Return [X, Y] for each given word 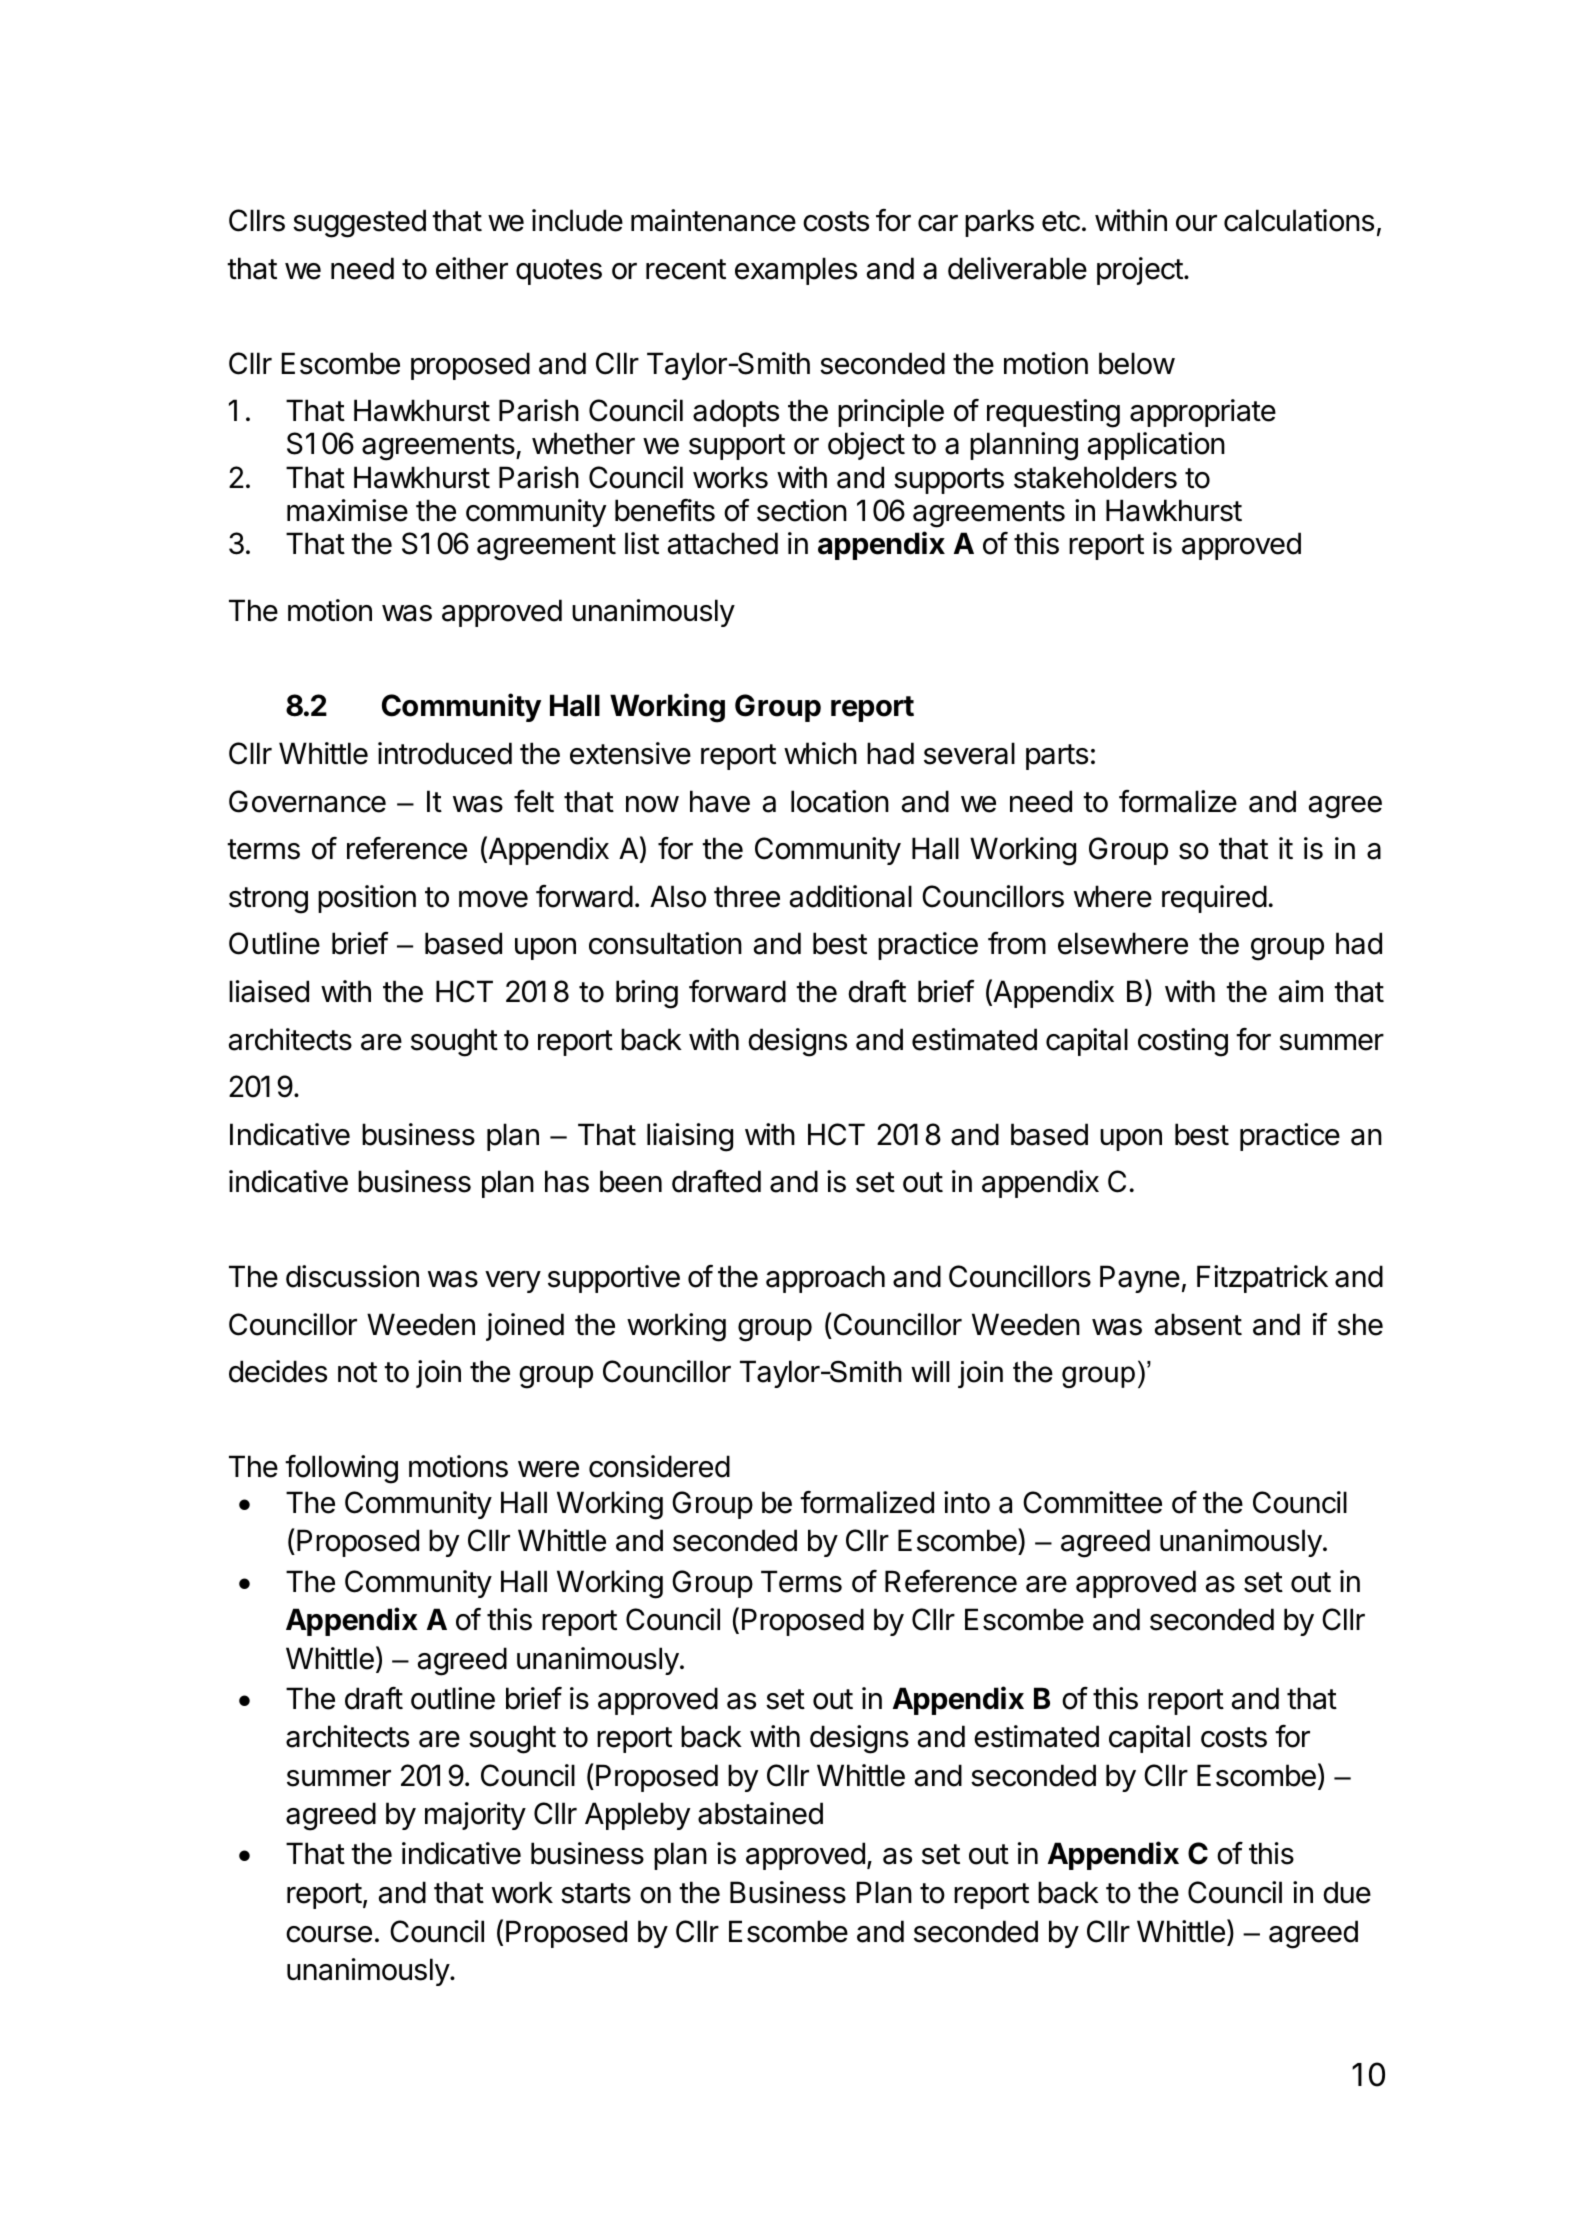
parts [1057, 757]
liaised [269, 991]
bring [647, 994]
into [967, 1502]
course [329, 1934]
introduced [445, 753]
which [820, 753]
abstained [760, 1813]
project [1140, 271]
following [341, 1469]
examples [796, 271]
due [1347, 1892]
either [472, 268]
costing [1183, 1042]
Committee [1092, 1502]
